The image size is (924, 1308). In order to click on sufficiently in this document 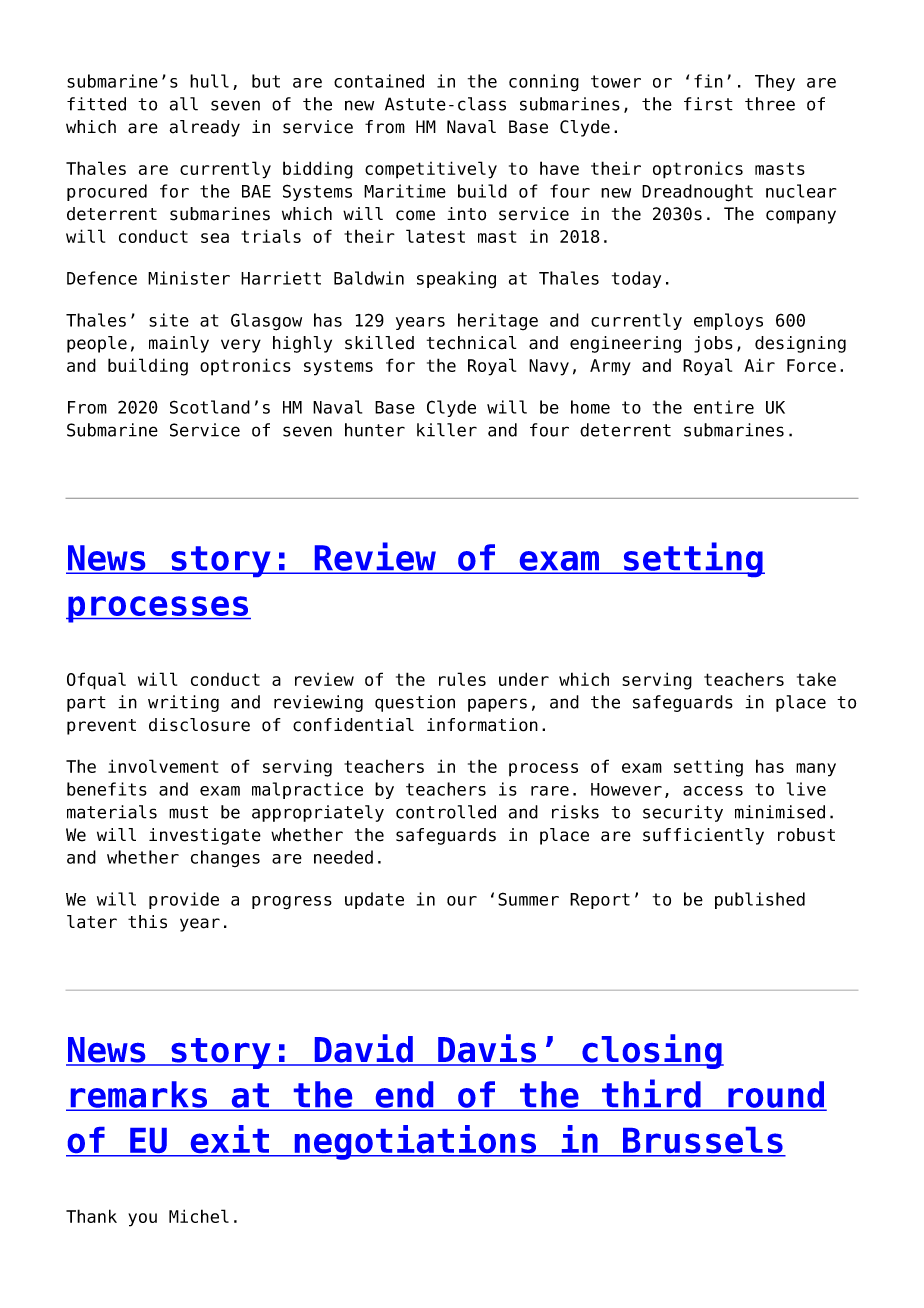, I will do `click(703, 836)`.
